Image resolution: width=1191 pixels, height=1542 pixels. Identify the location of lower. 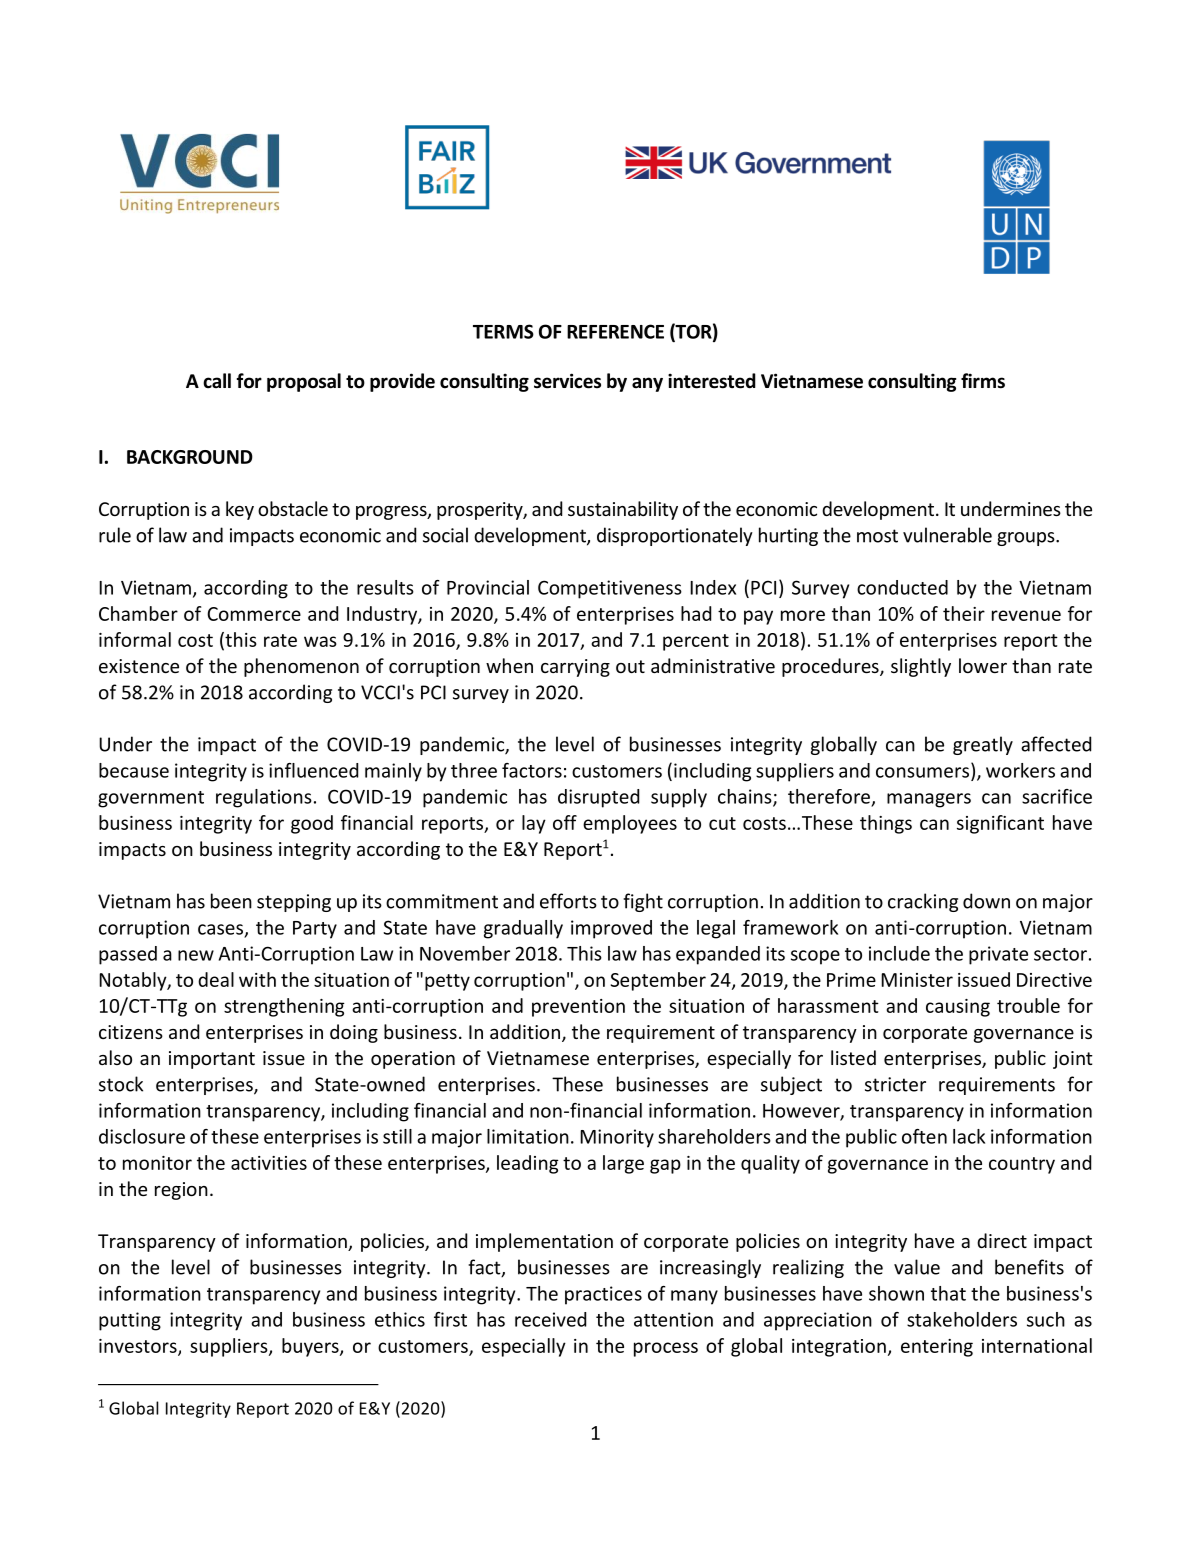
(983, 665).
